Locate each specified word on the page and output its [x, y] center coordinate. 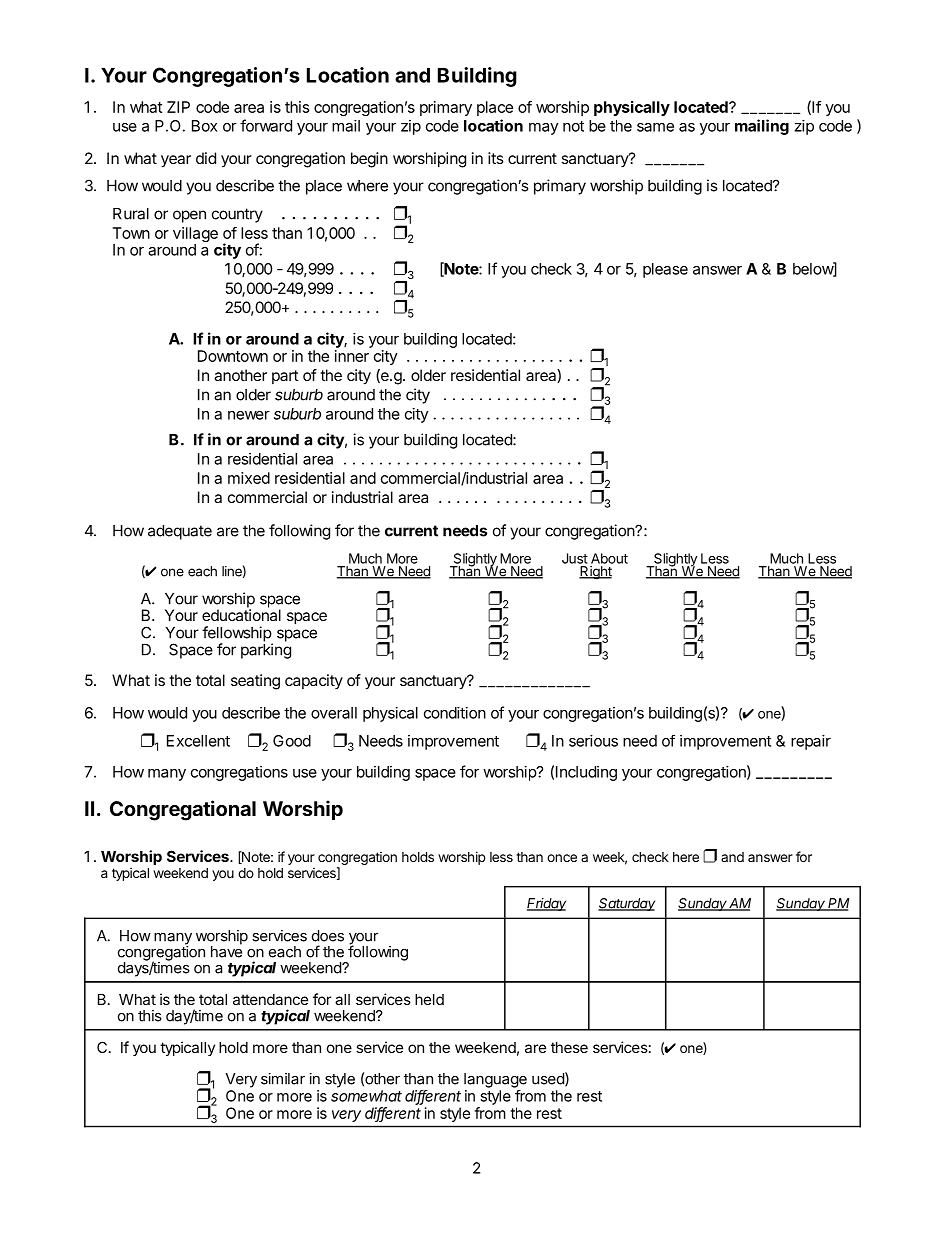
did [206, 158]
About [609, 558]
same [655, 127]
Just [575, 558]
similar [283, 1079]
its [496, 158]
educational [241, 614]
